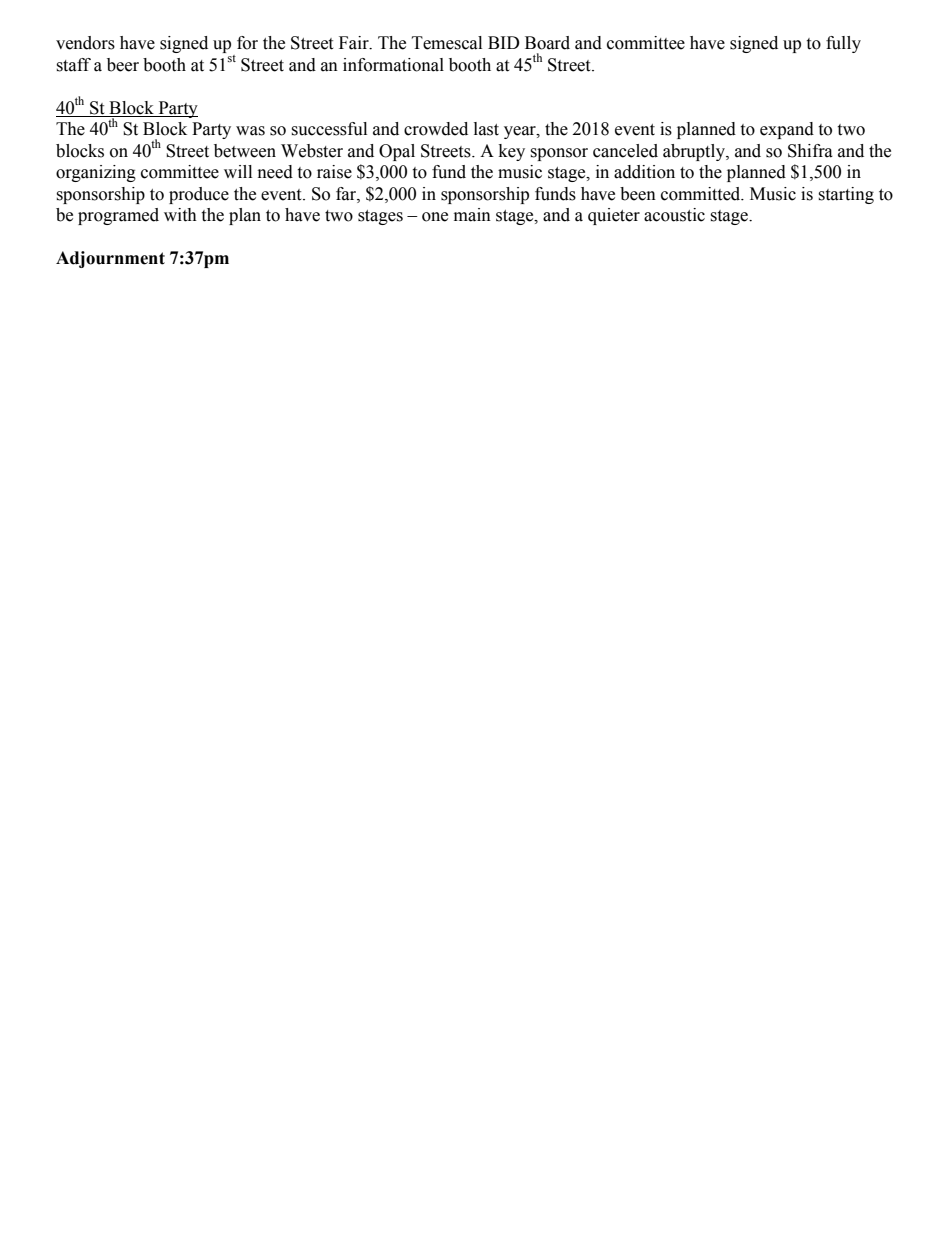  Describe the element at coordinates (512, 152) in the screenshot. I see `key` at that location.
